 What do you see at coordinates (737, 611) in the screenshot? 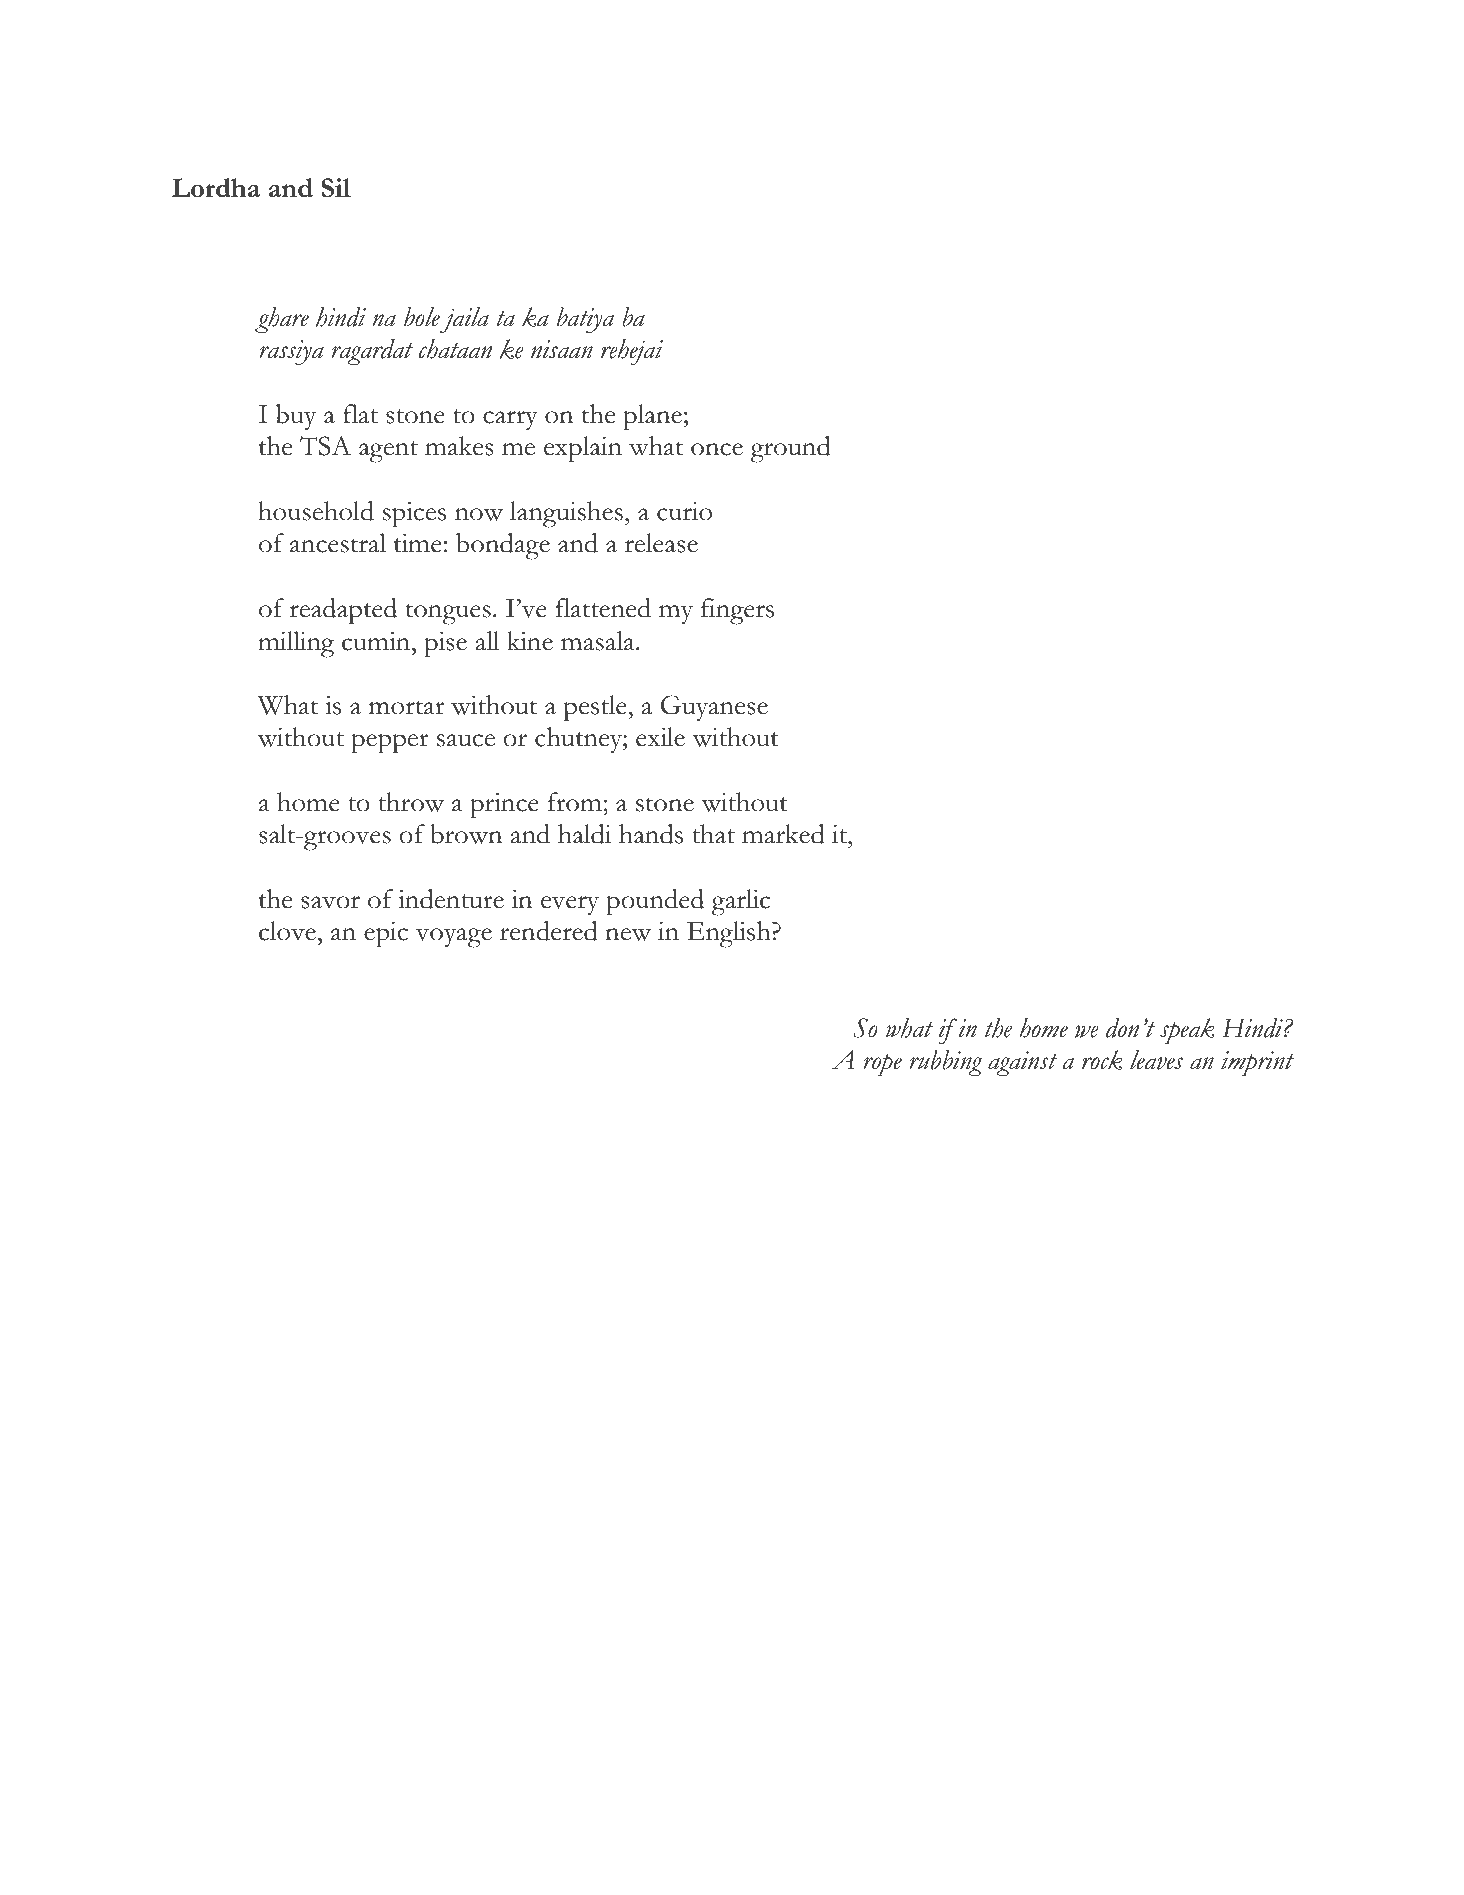
I see `fingers` at bounding box center [737, 611].
